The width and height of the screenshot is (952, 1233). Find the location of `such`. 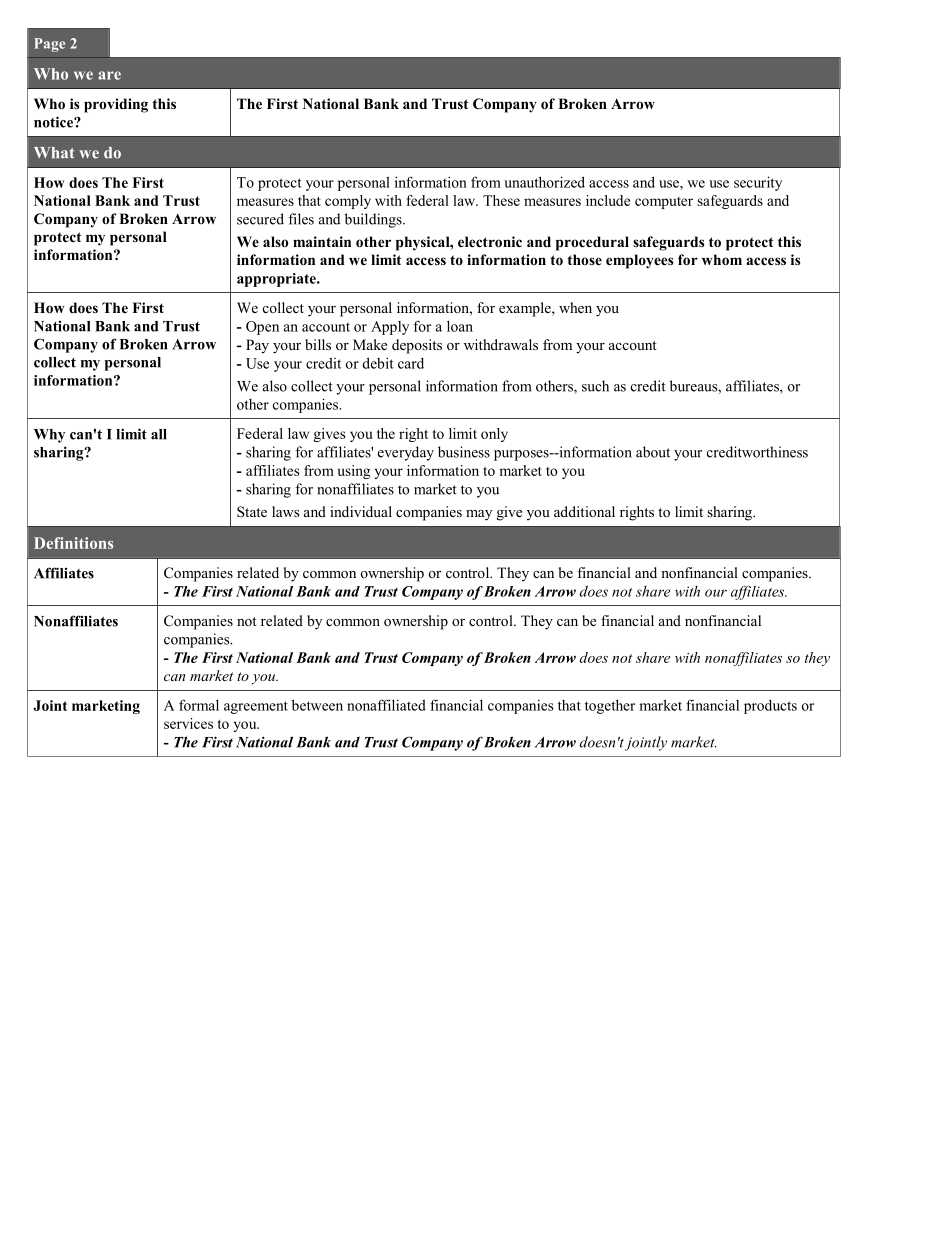

such is located at coordinates (595, 386).
